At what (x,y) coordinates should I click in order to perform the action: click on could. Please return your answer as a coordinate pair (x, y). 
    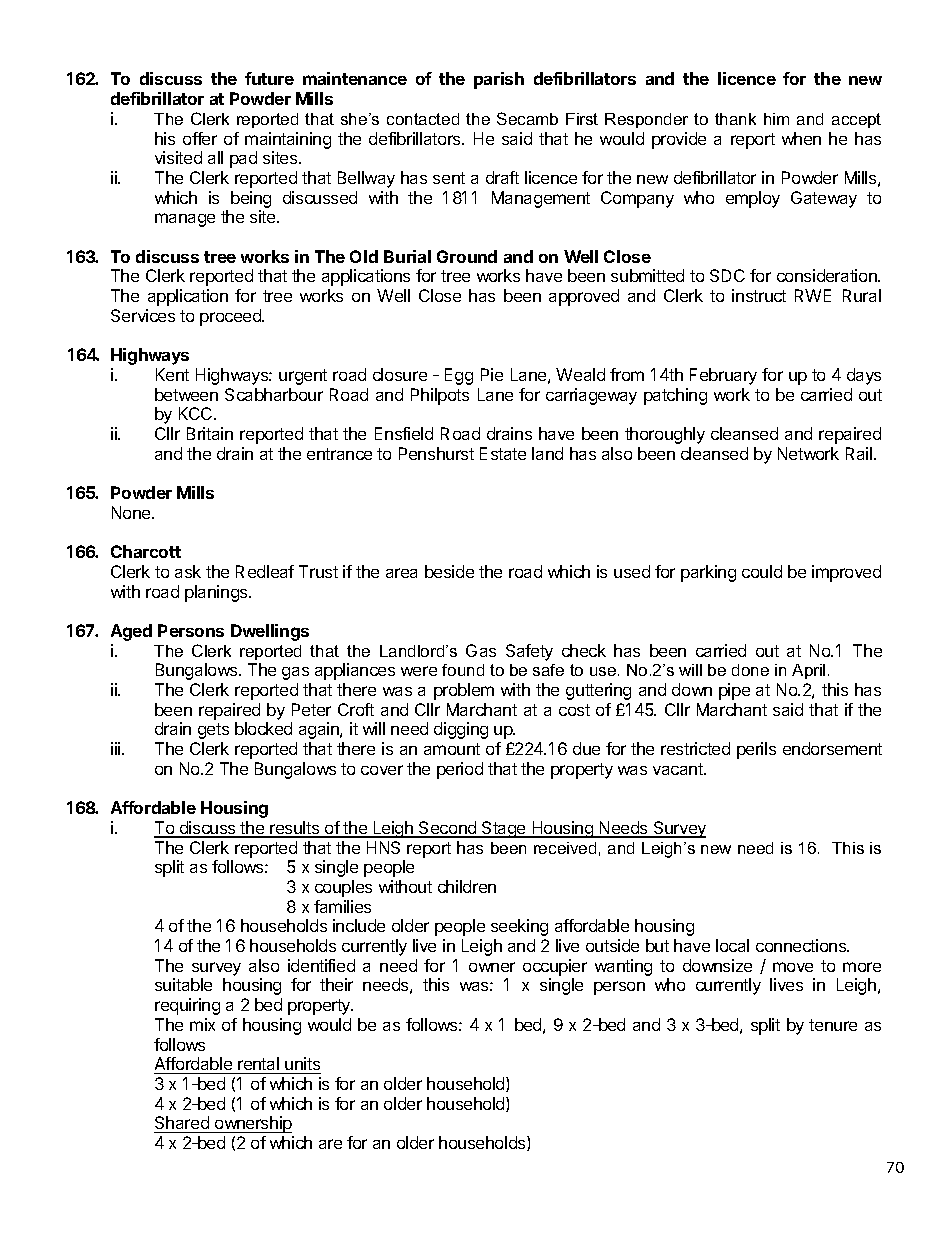
    Looking at the image, I should click on (762, 571).
